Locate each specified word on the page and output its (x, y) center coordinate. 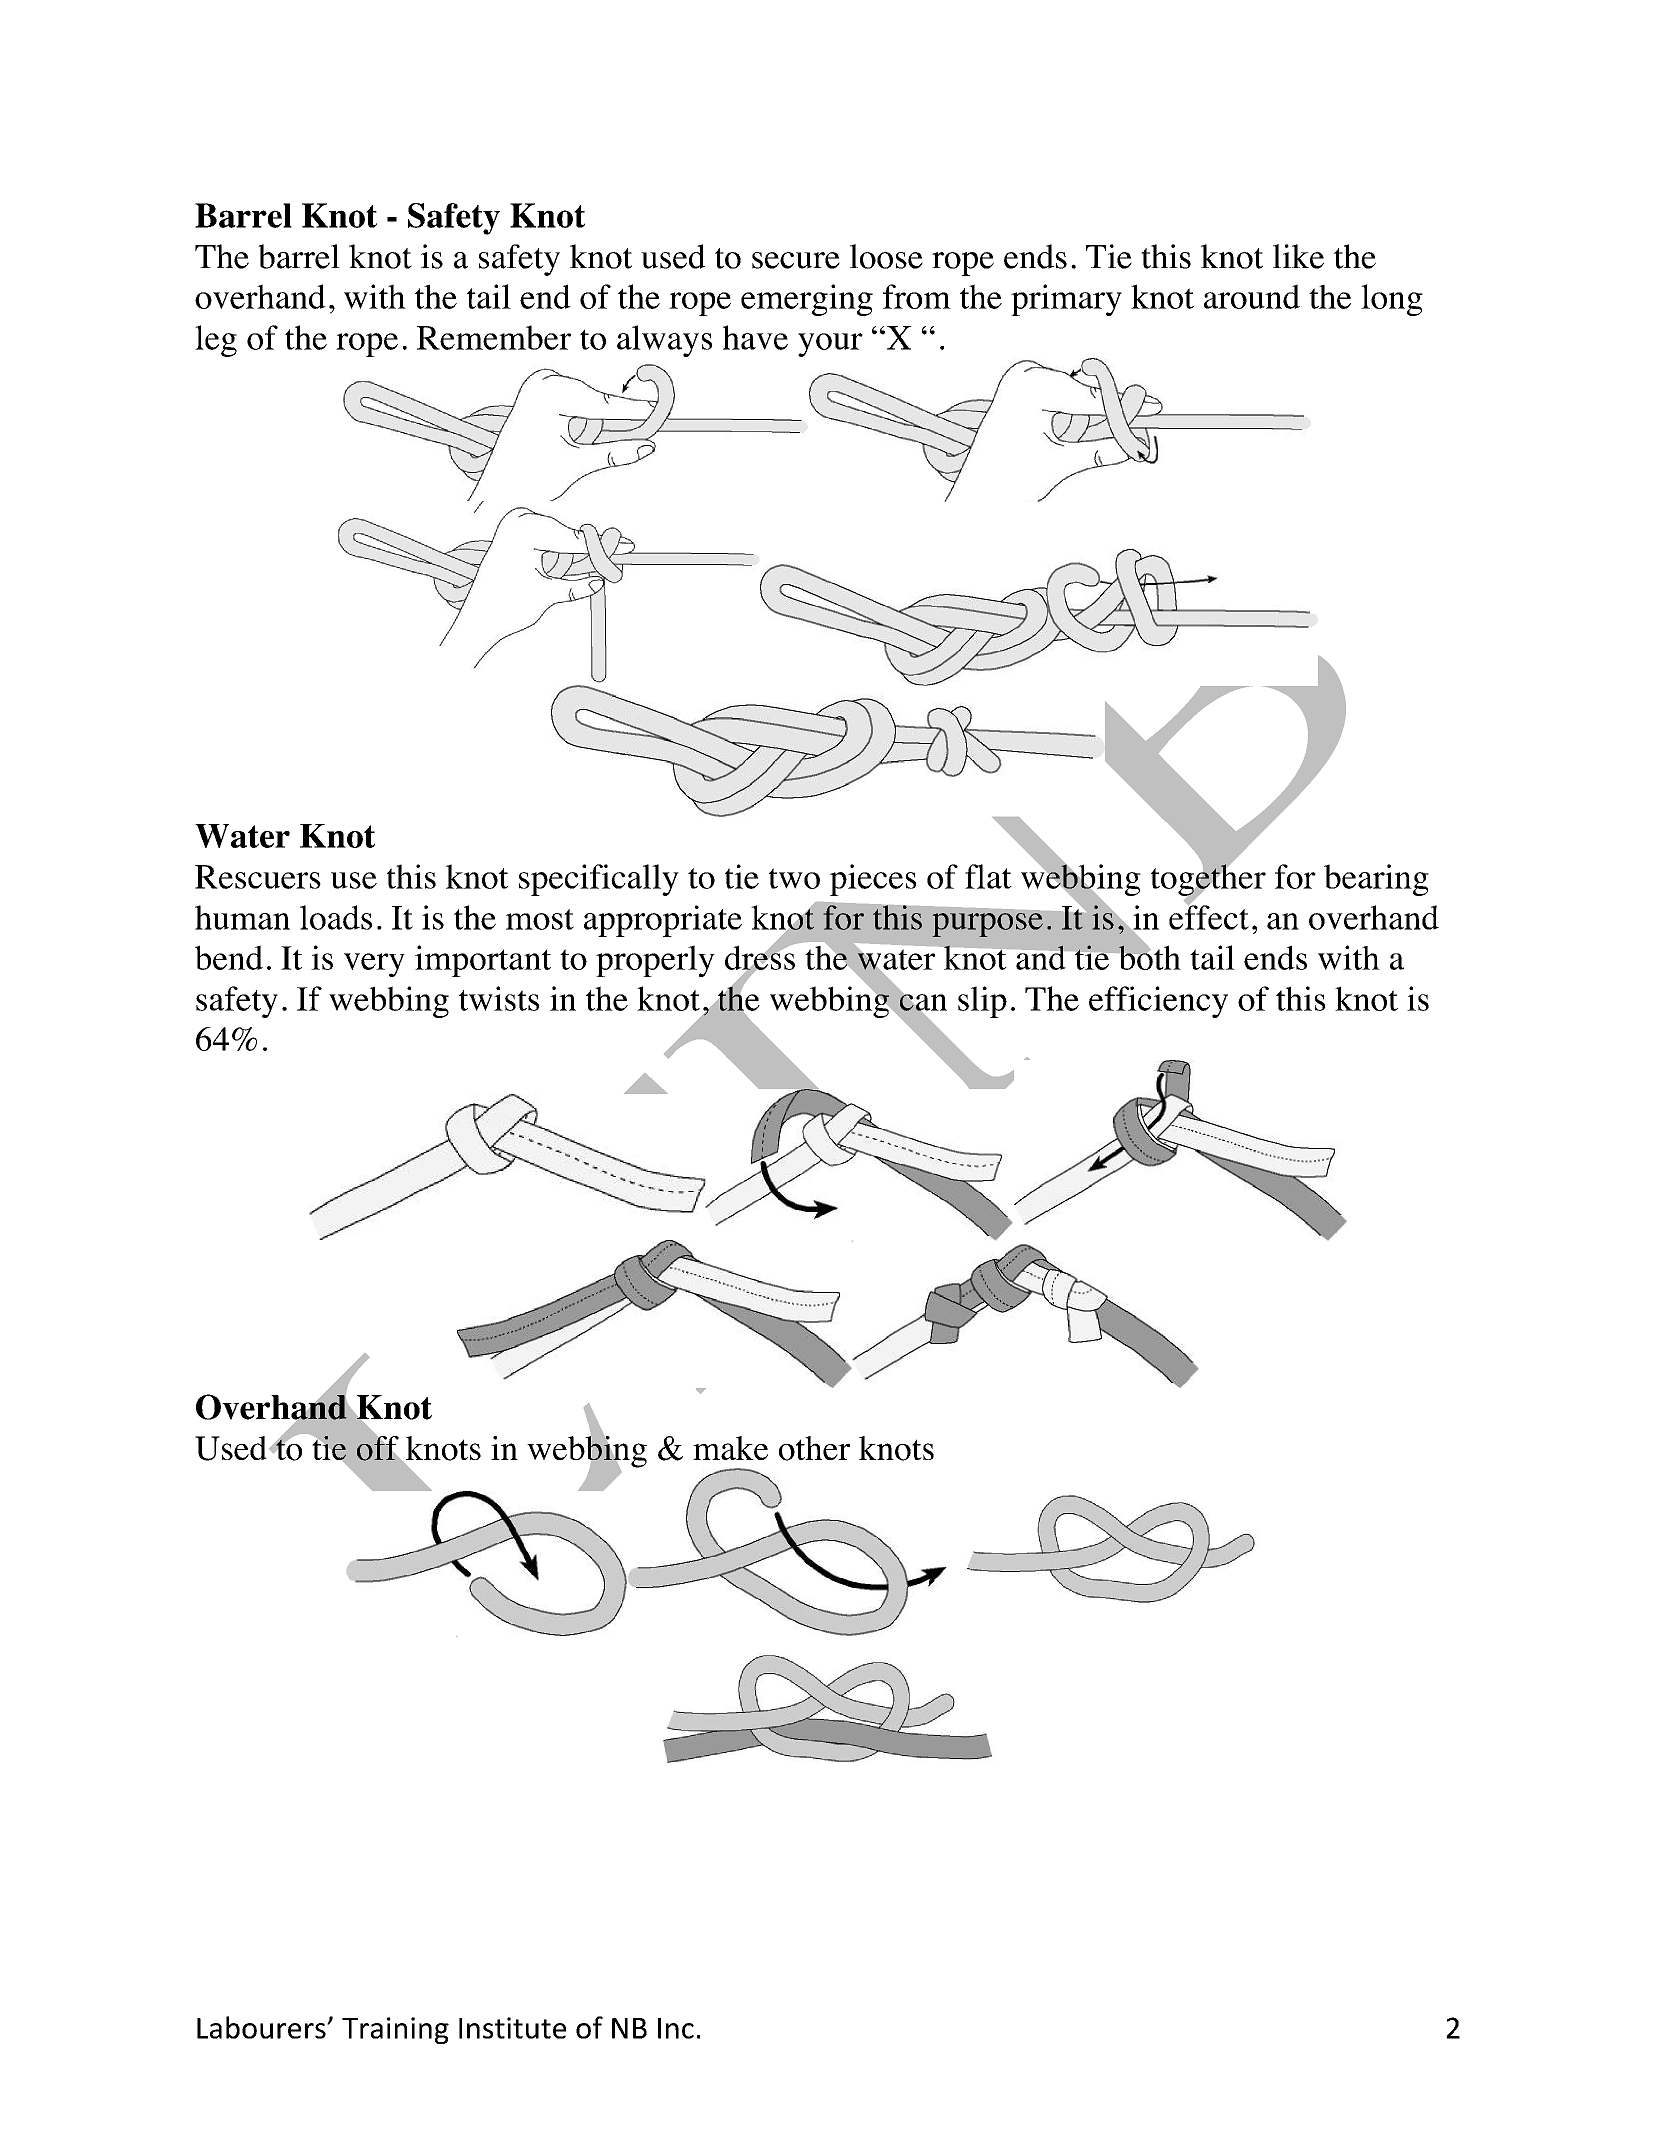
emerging (807, 300)
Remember (494, 337)
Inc (676, 2028)
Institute (512, 2028)
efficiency (1158, 1002)
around (1252, 296)
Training (395, 2030)
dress (761, 957)
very (374, 965)
